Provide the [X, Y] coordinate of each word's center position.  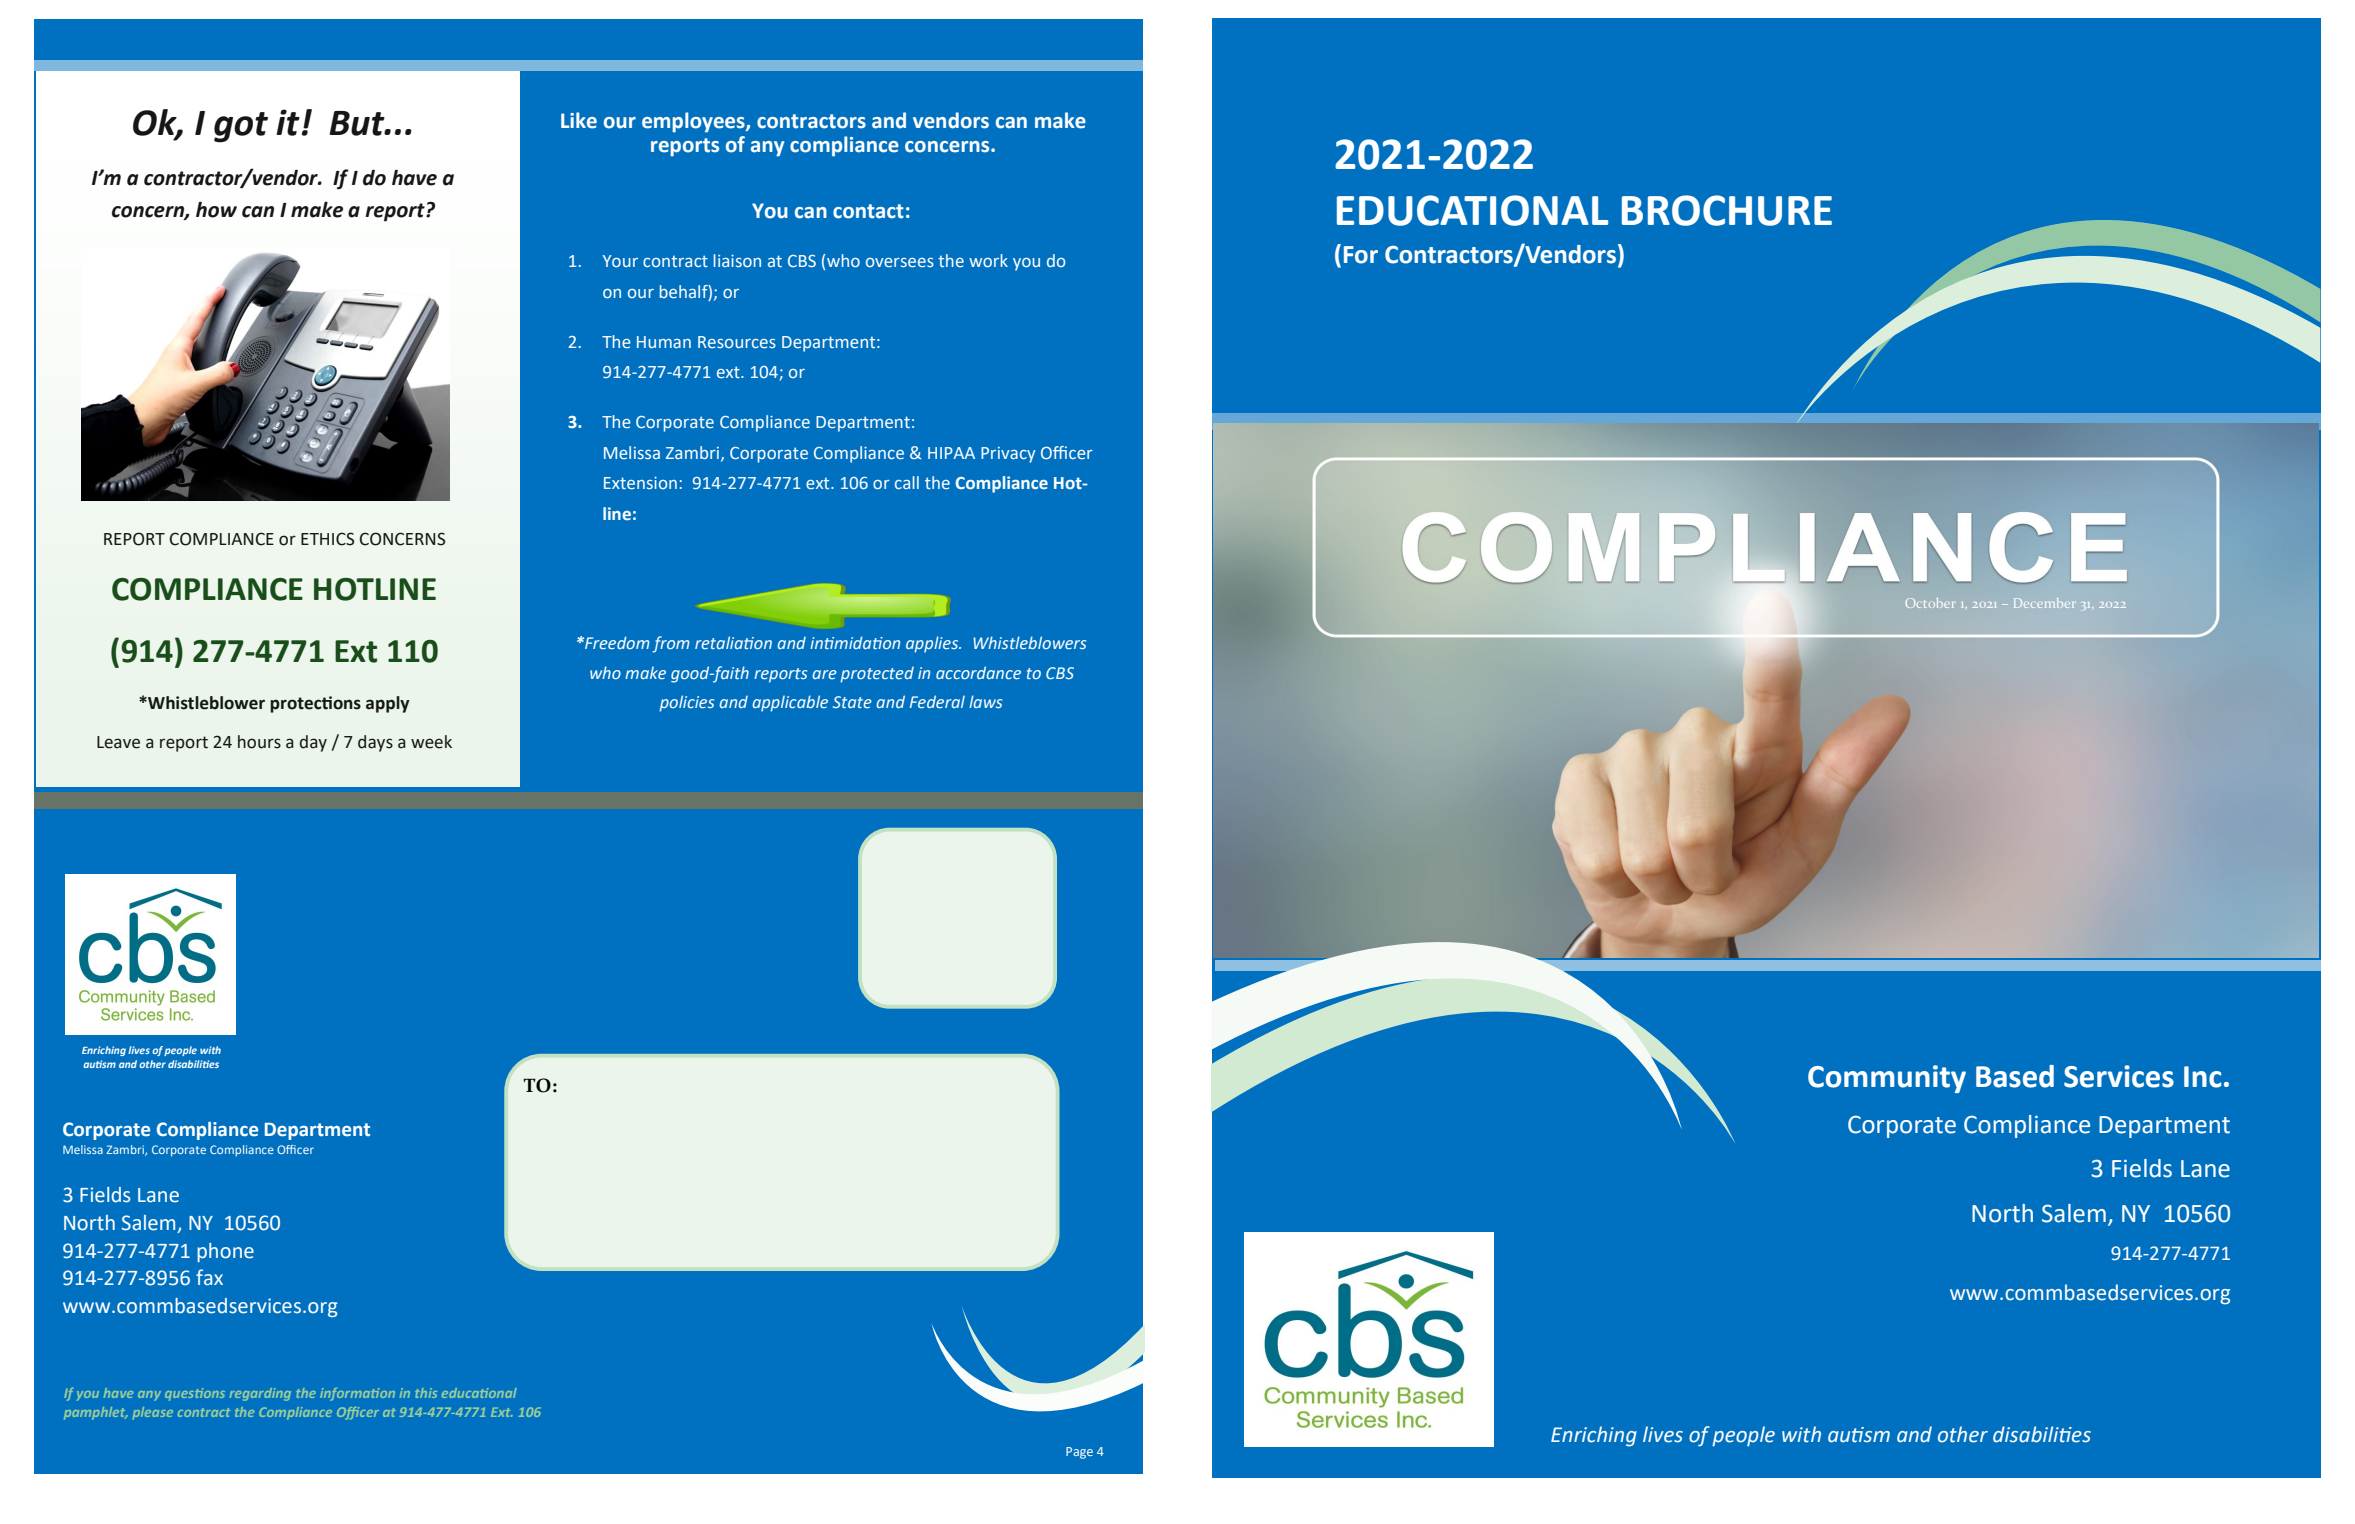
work [988, 260]
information [357, 1394]
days [375, 743]
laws [985, 701]
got [241, 127]
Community [1887, 1079]
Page [1079, 1453]
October [1930, 603]
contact [868, 211]
